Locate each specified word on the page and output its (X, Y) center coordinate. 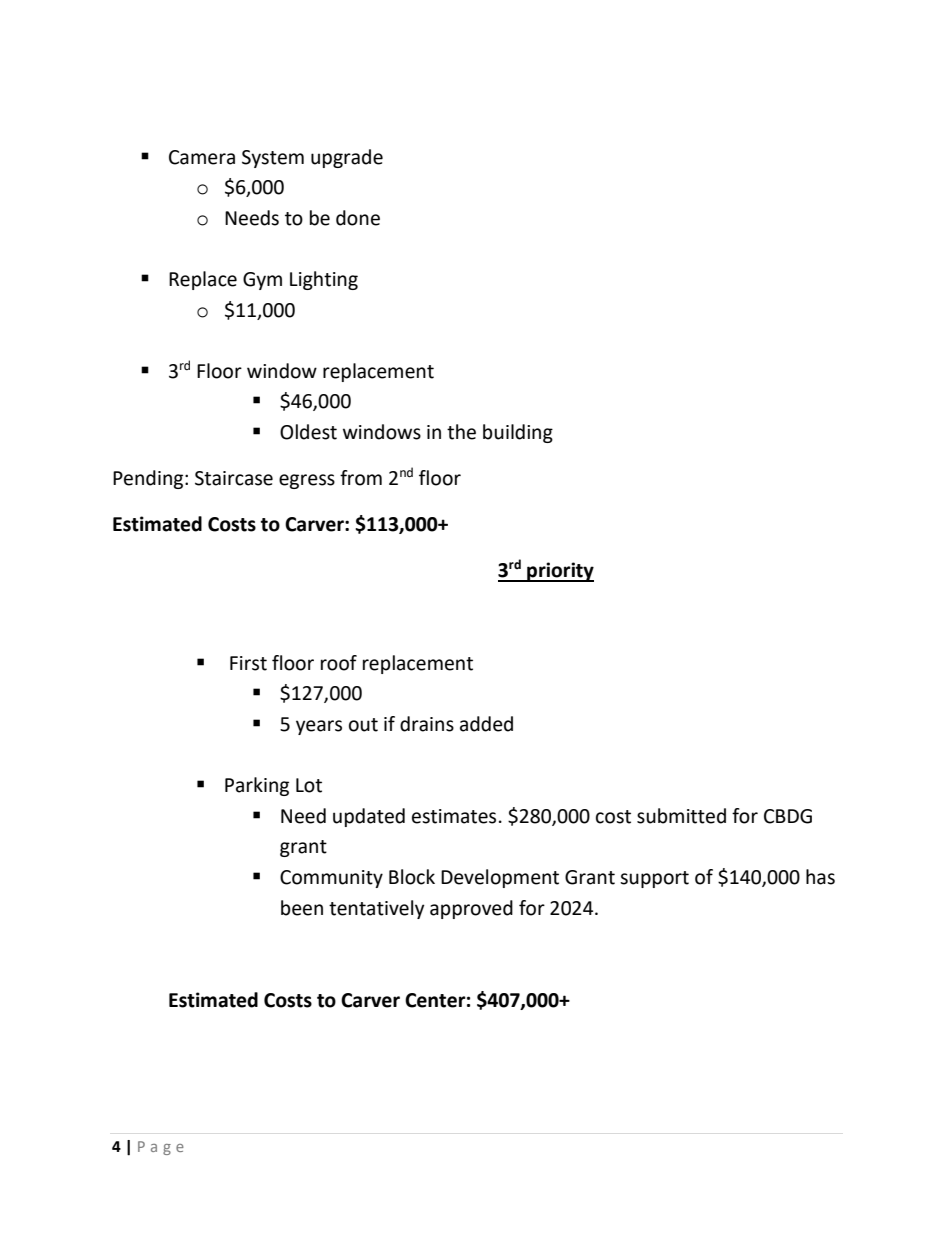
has (820, 877)
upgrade (347, 158)
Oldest (308, 432)
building (518, 433)
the (461, 432)
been (302, 908)
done (358, 218)
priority (559, 572)
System (273, 159)
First (248, 663)
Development (500, 878)
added (486, 724)
